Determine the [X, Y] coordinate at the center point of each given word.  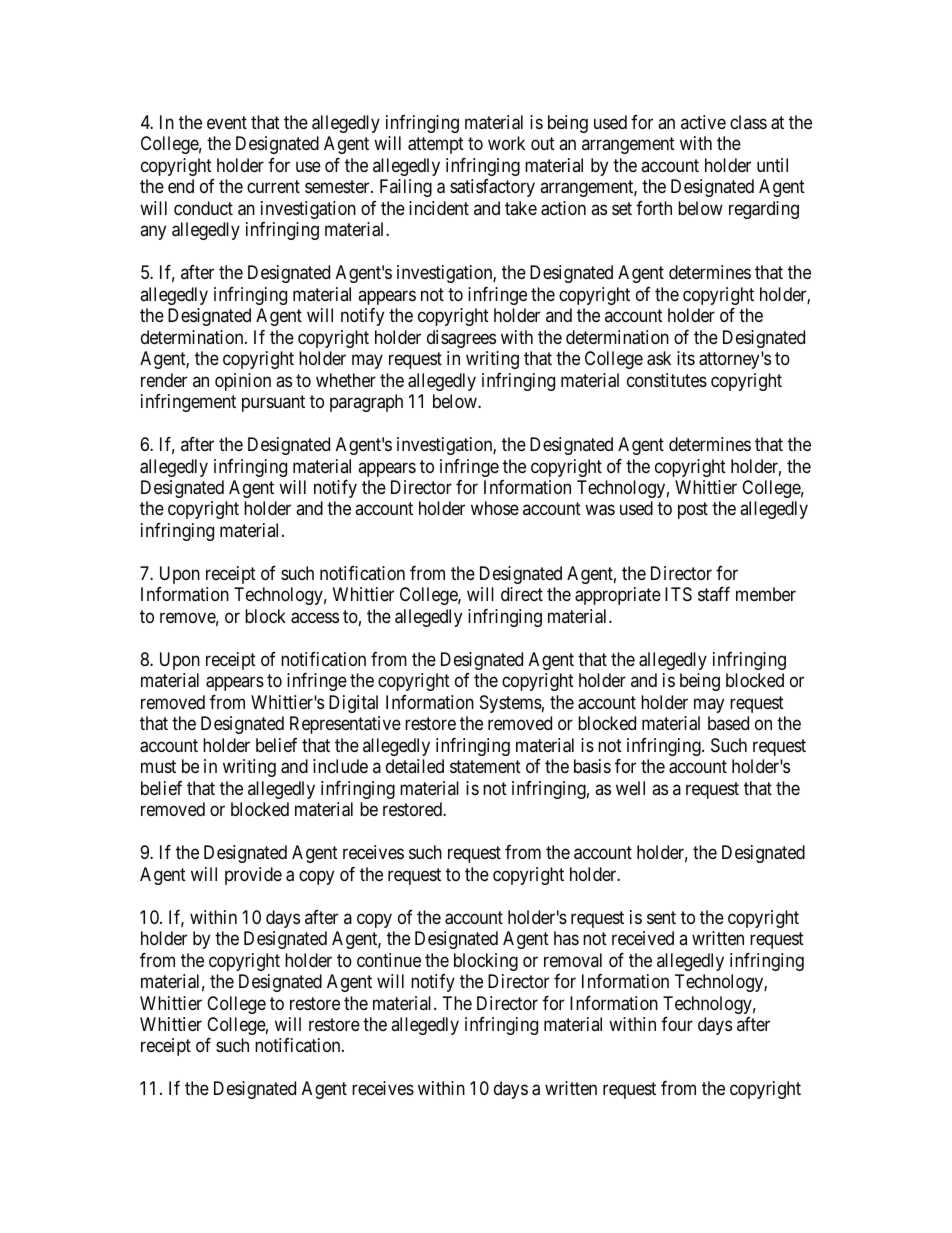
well [630, 788]
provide [253, 876]
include [340, 766]
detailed [415, 766]
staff [714, 594]
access [315, 618]
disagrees [461, 339]
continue [389, 960]
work [506, 143]
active [703, 122]
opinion [243, 382]
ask [659, 358]
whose [495, 508]
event [227, 122]
